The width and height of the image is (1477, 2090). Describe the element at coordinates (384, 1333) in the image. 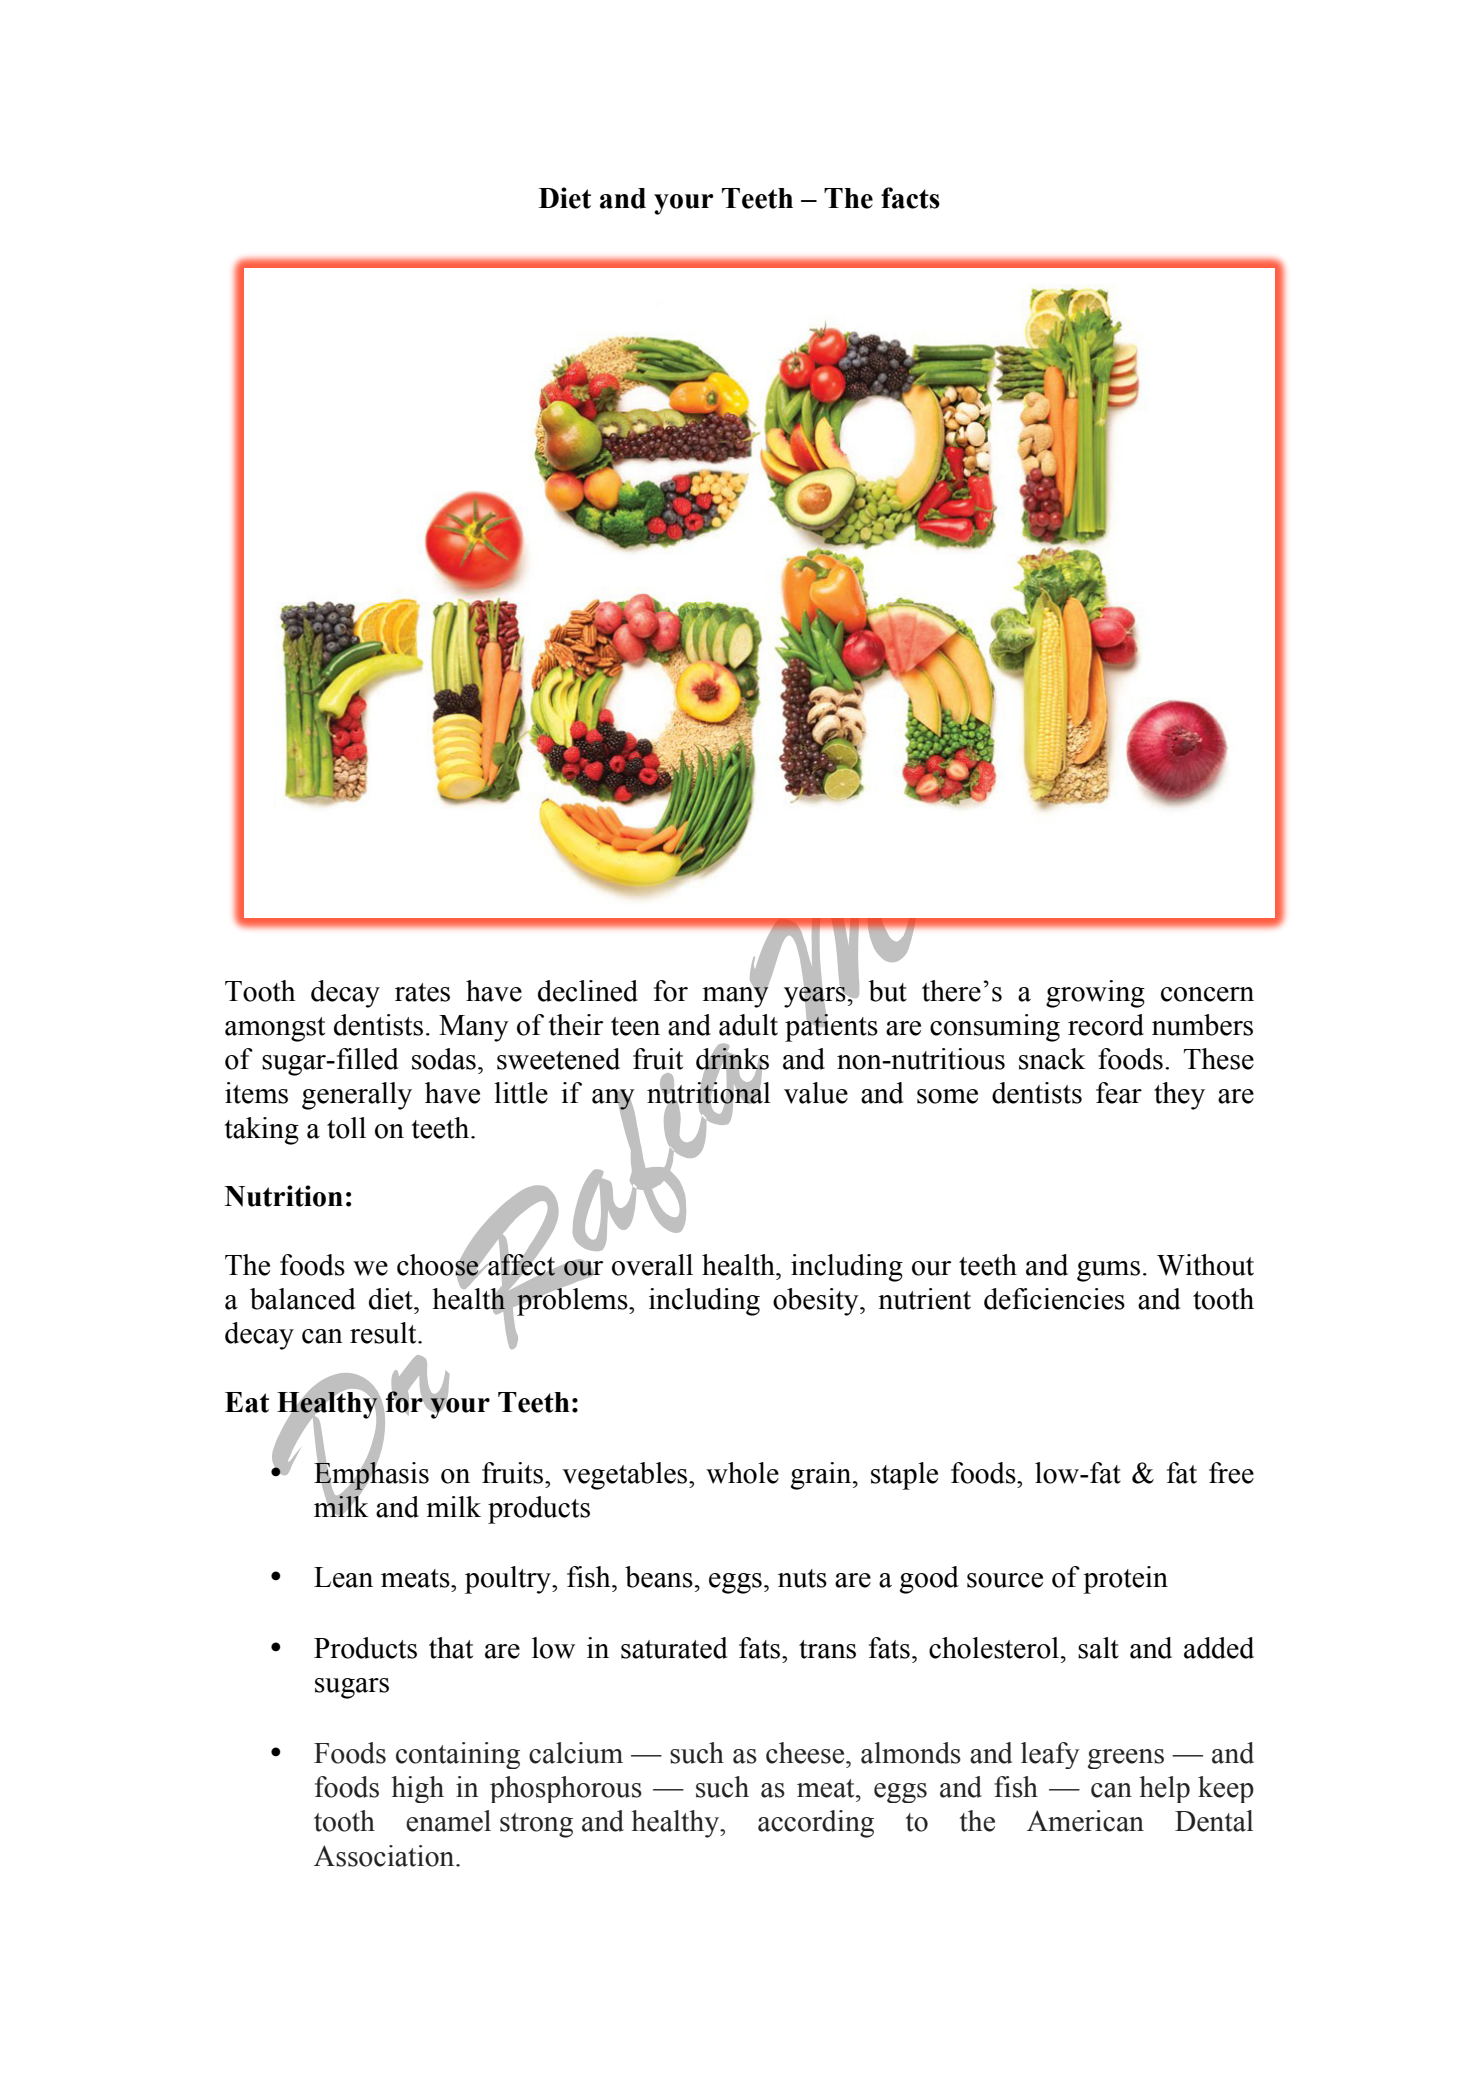

I see `result` at that location.
